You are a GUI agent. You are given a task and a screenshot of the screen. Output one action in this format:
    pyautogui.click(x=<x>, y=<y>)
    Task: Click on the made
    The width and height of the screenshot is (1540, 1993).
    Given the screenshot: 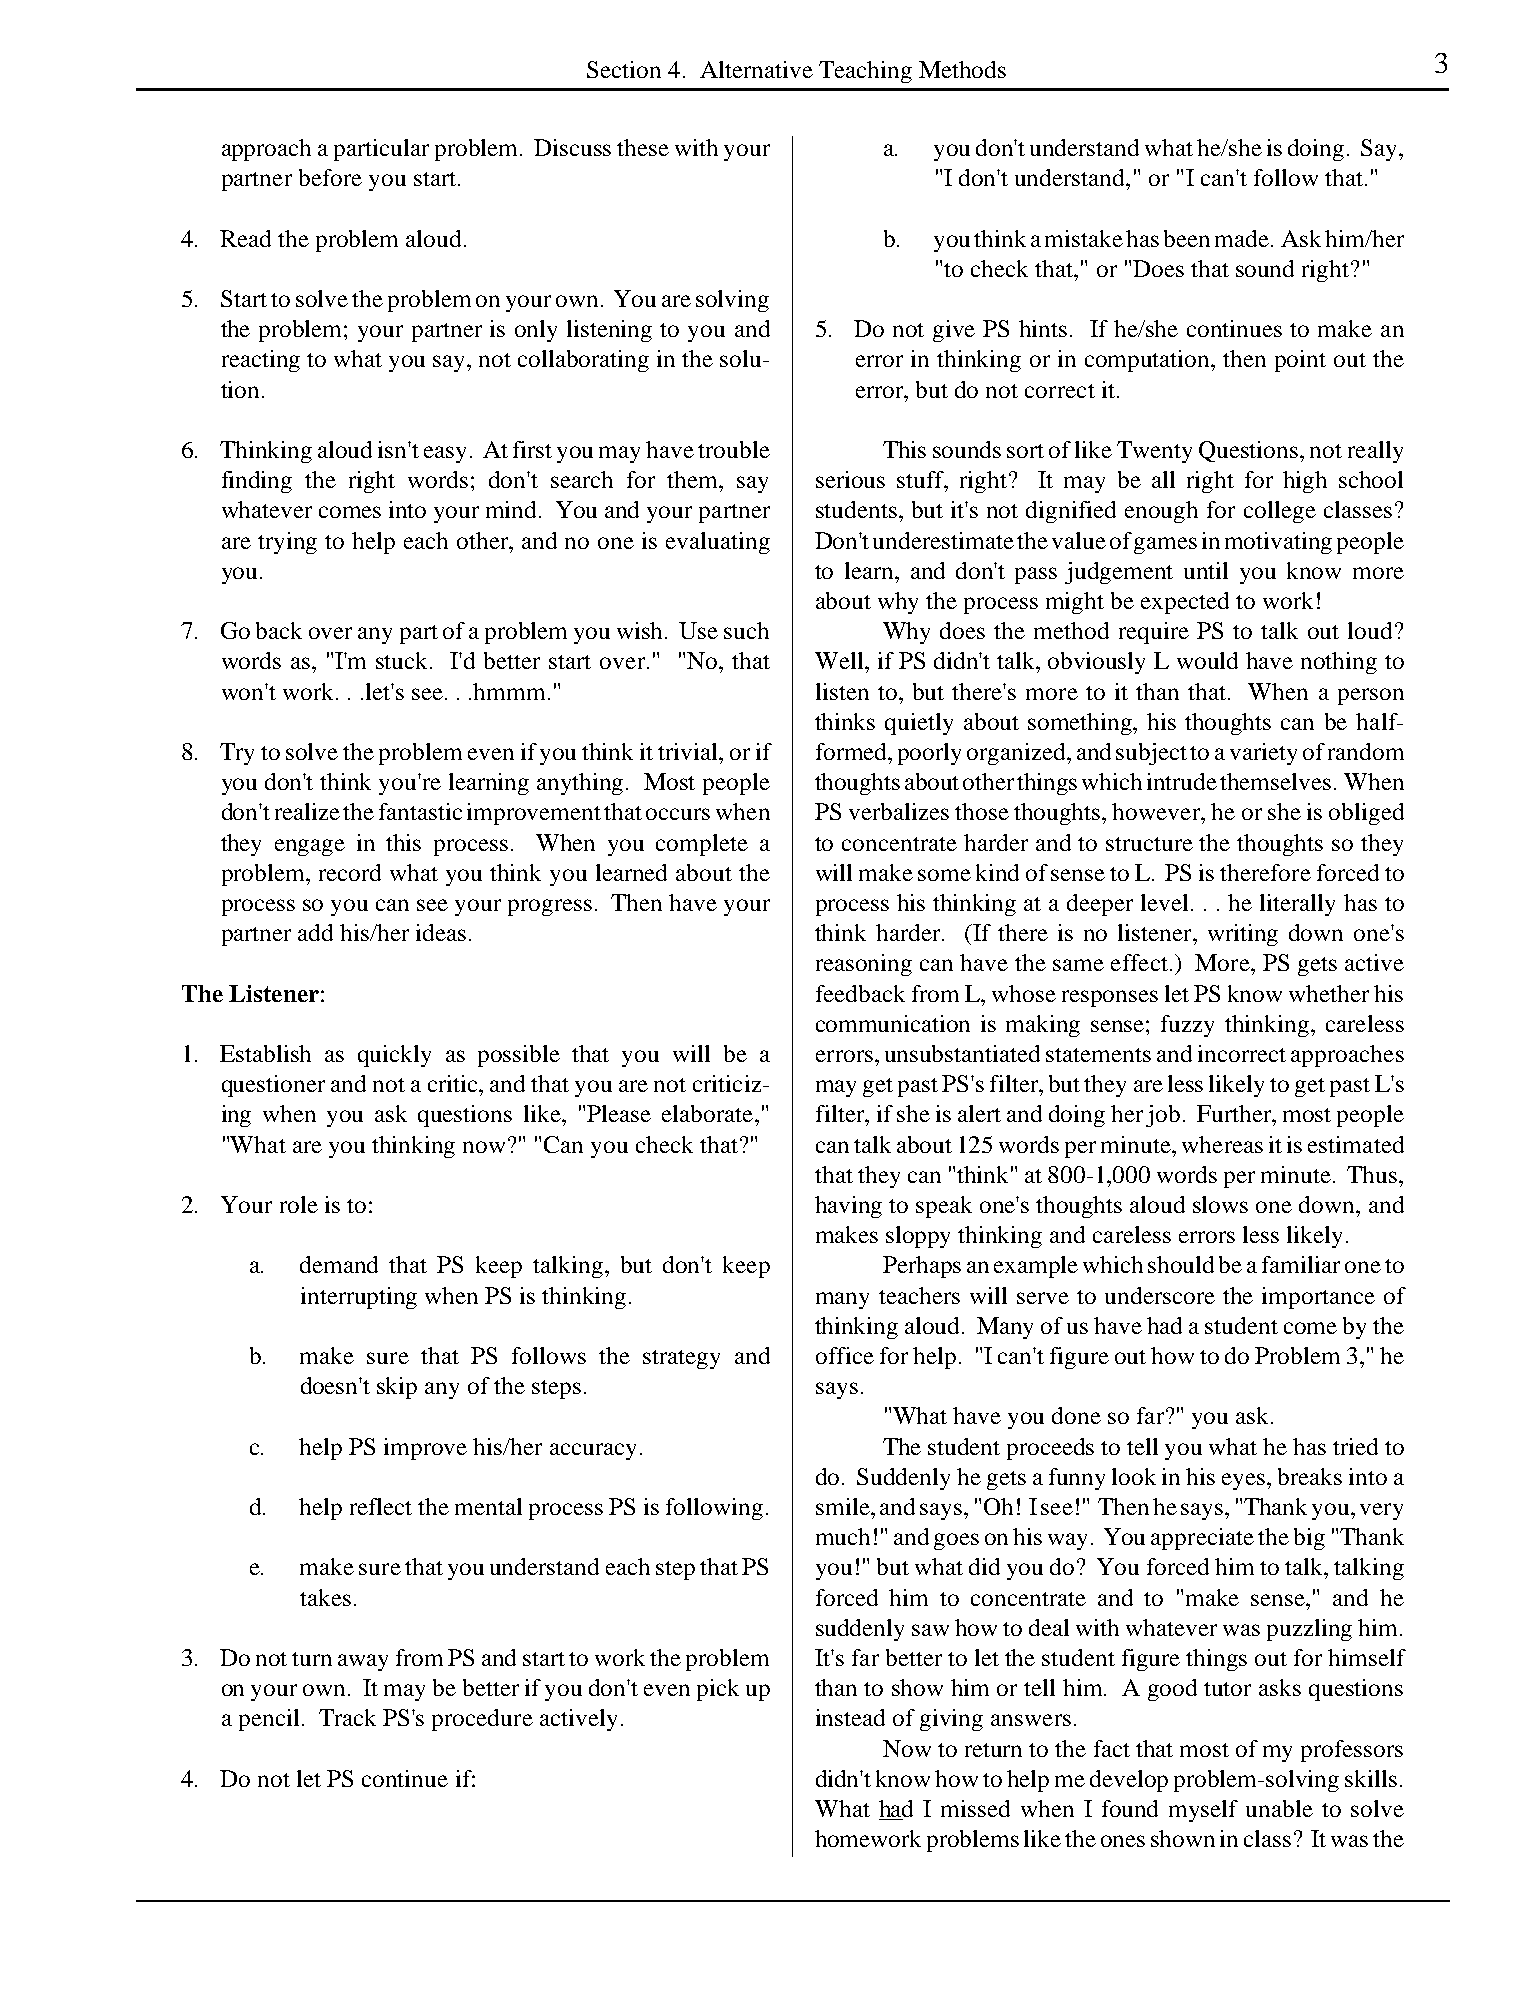 What is the action you would take?
    pyautogui.click(x=1242, y=238)
